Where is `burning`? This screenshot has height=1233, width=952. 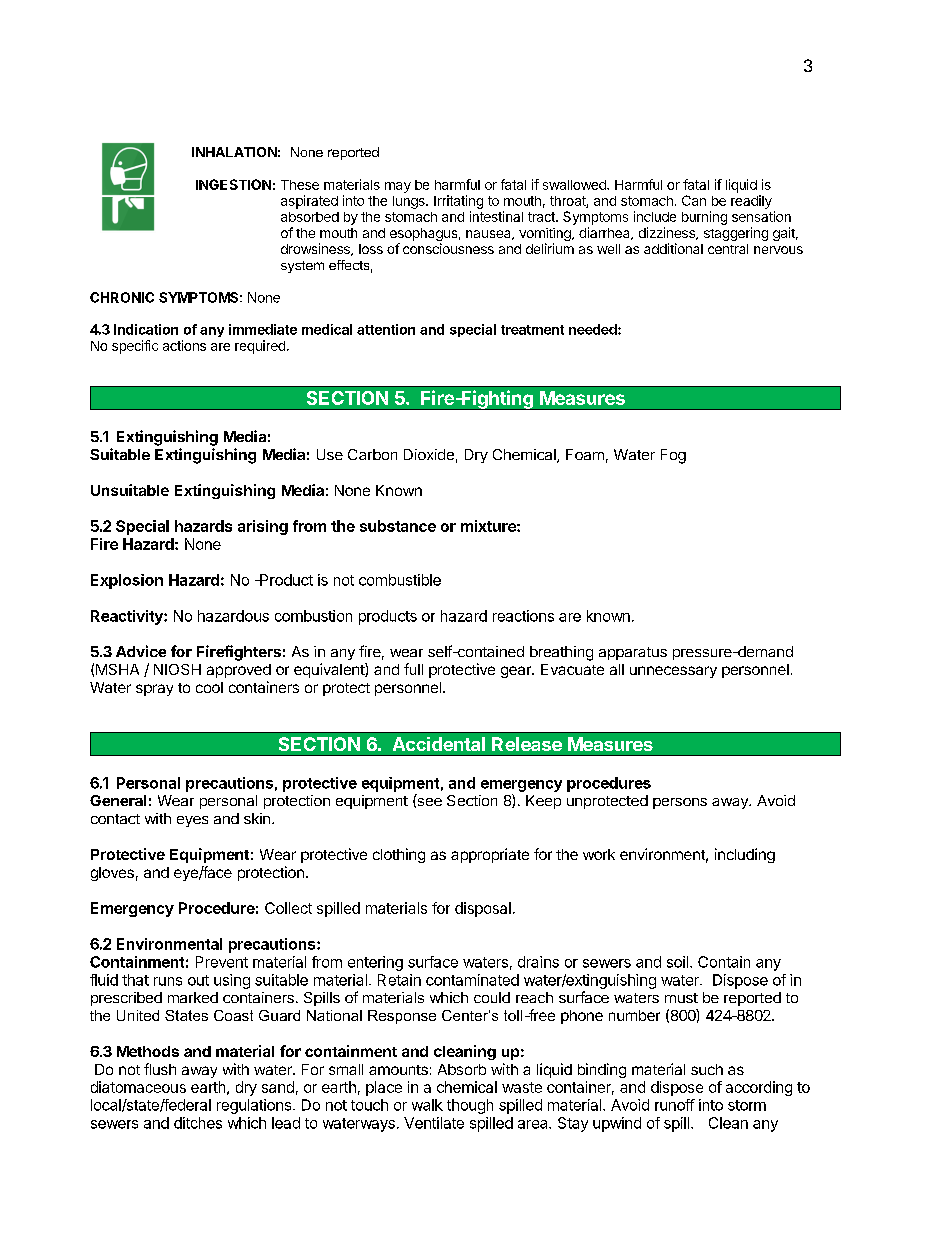 burning is located at coordinates (704, 218).
